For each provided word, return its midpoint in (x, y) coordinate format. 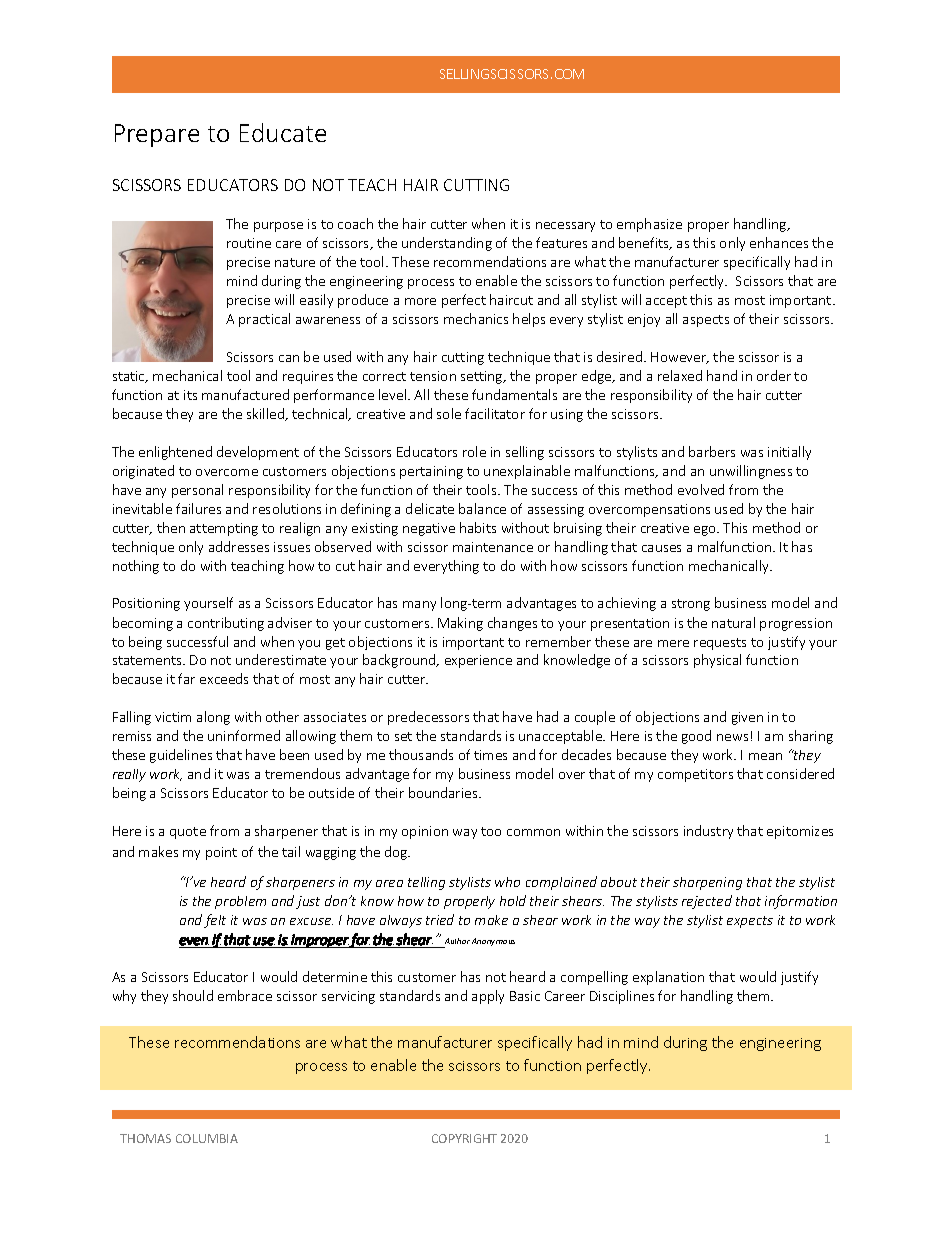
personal (197, 491)
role (474, 451)
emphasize (649, 225)
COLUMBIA (207, 1138)
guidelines (181, 756)
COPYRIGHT (464, 1138)
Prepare (157, 135)
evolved (701, 489)
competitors (695, 775)
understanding (447, 244)
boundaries (444, 792)
